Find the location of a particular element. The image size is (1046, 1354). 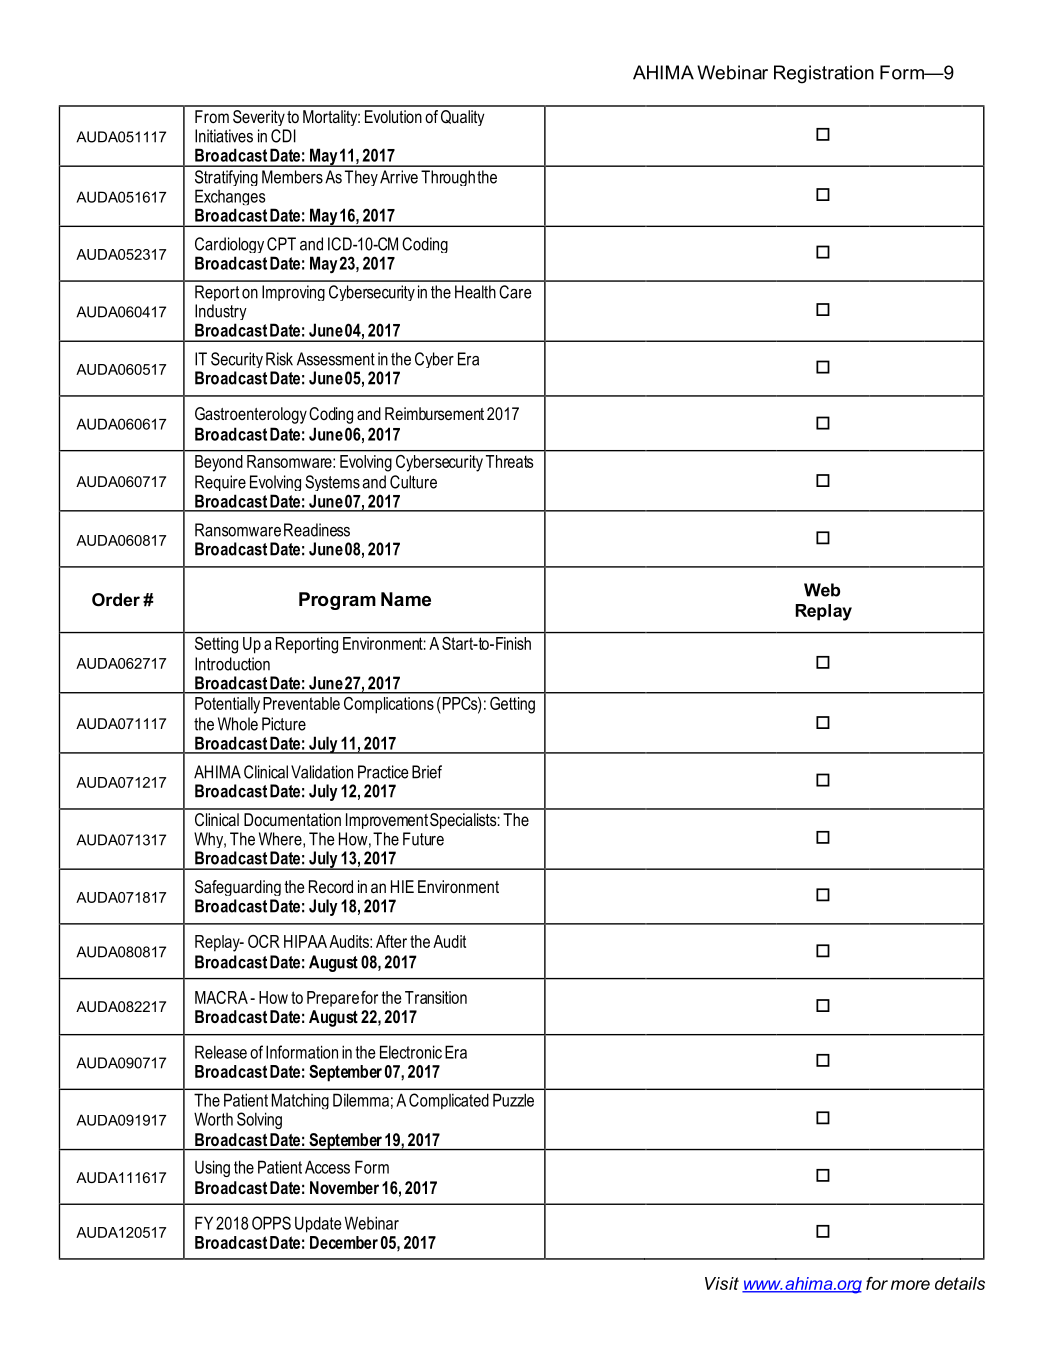

OPPS is located at coordinates (271, 1223).
